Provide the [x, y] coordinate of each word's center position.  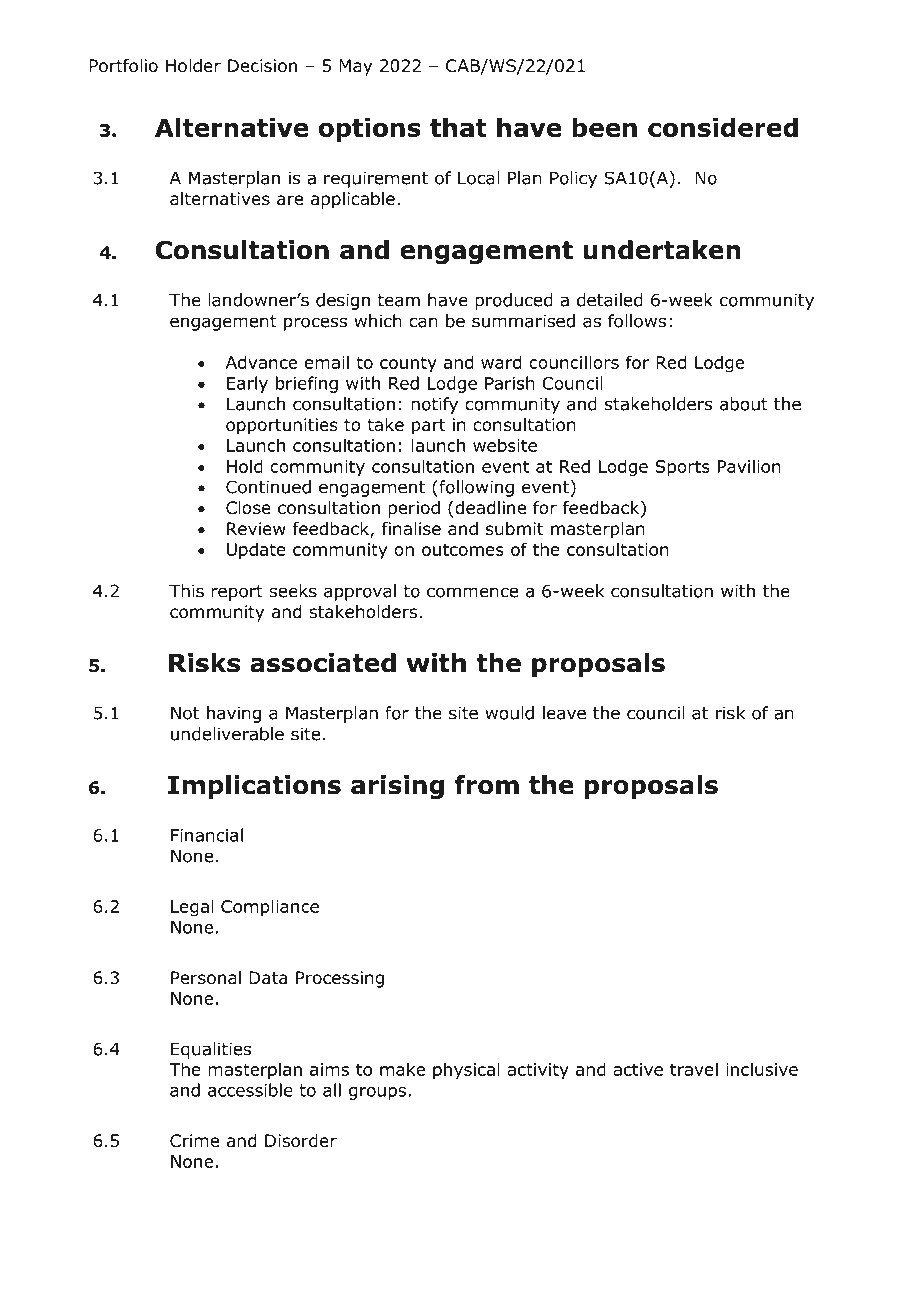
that [458, 127]
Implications [254, 787]
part [428, 427]
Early [247, 384]
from [486, 785]
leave [564, 713]
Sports [682, 468]
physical [466, 1071]
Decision [262, 66]
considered [723, 127]
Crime [194, 1141]
